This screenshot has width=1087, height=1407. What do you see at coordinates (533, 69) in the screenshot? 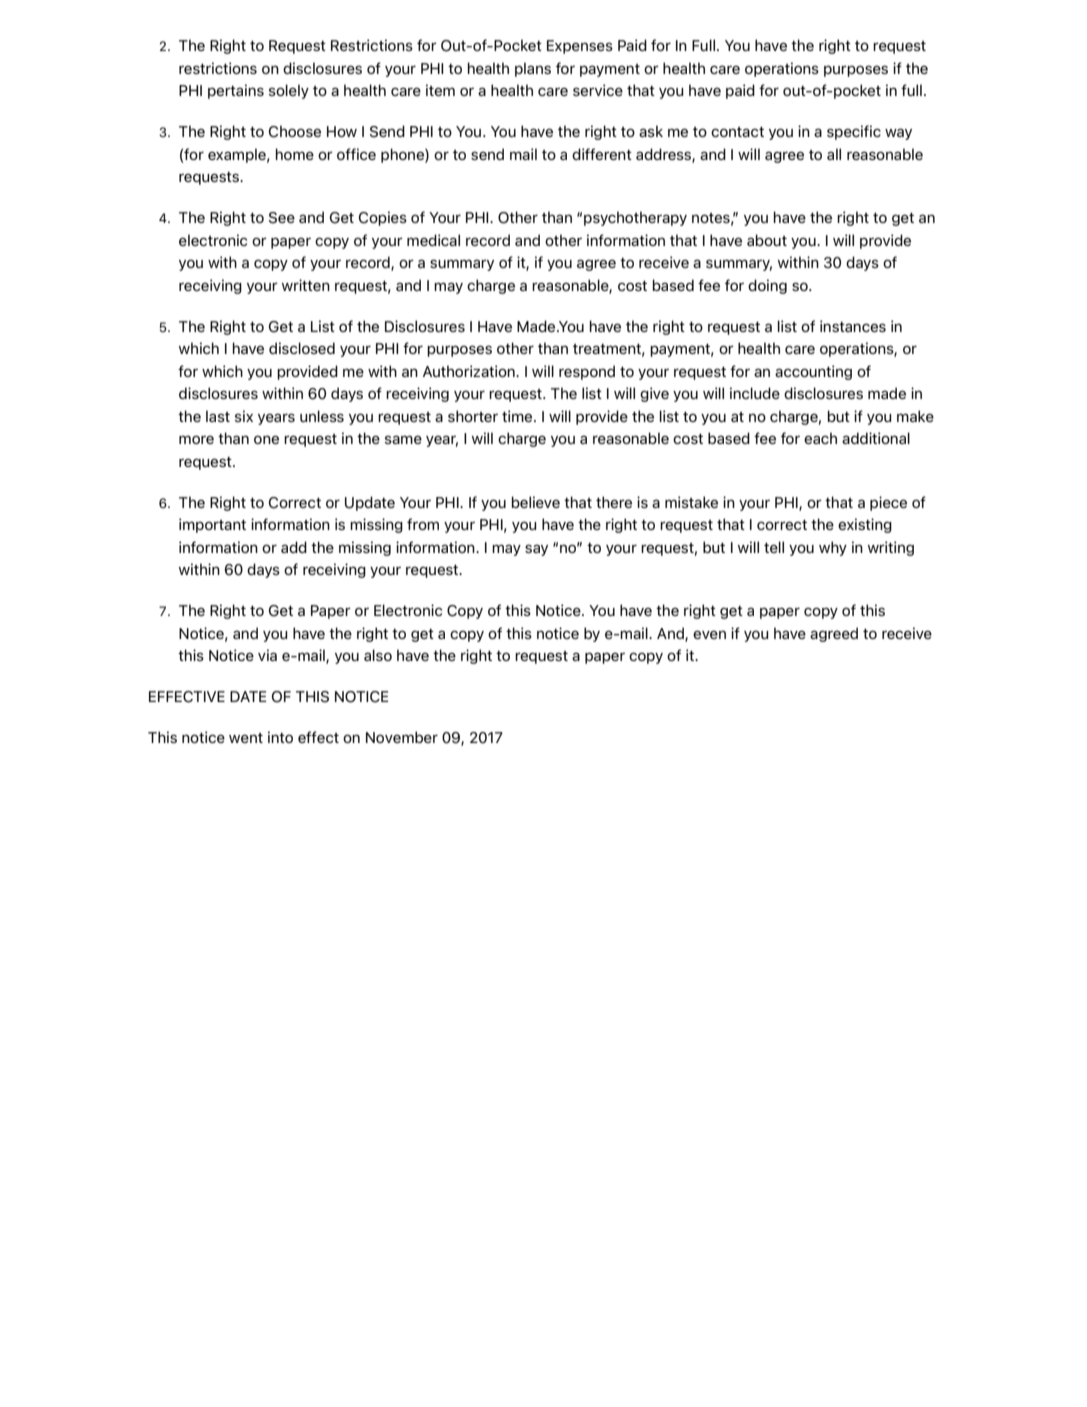
I see `plans` at bounding box center [533, 69].
